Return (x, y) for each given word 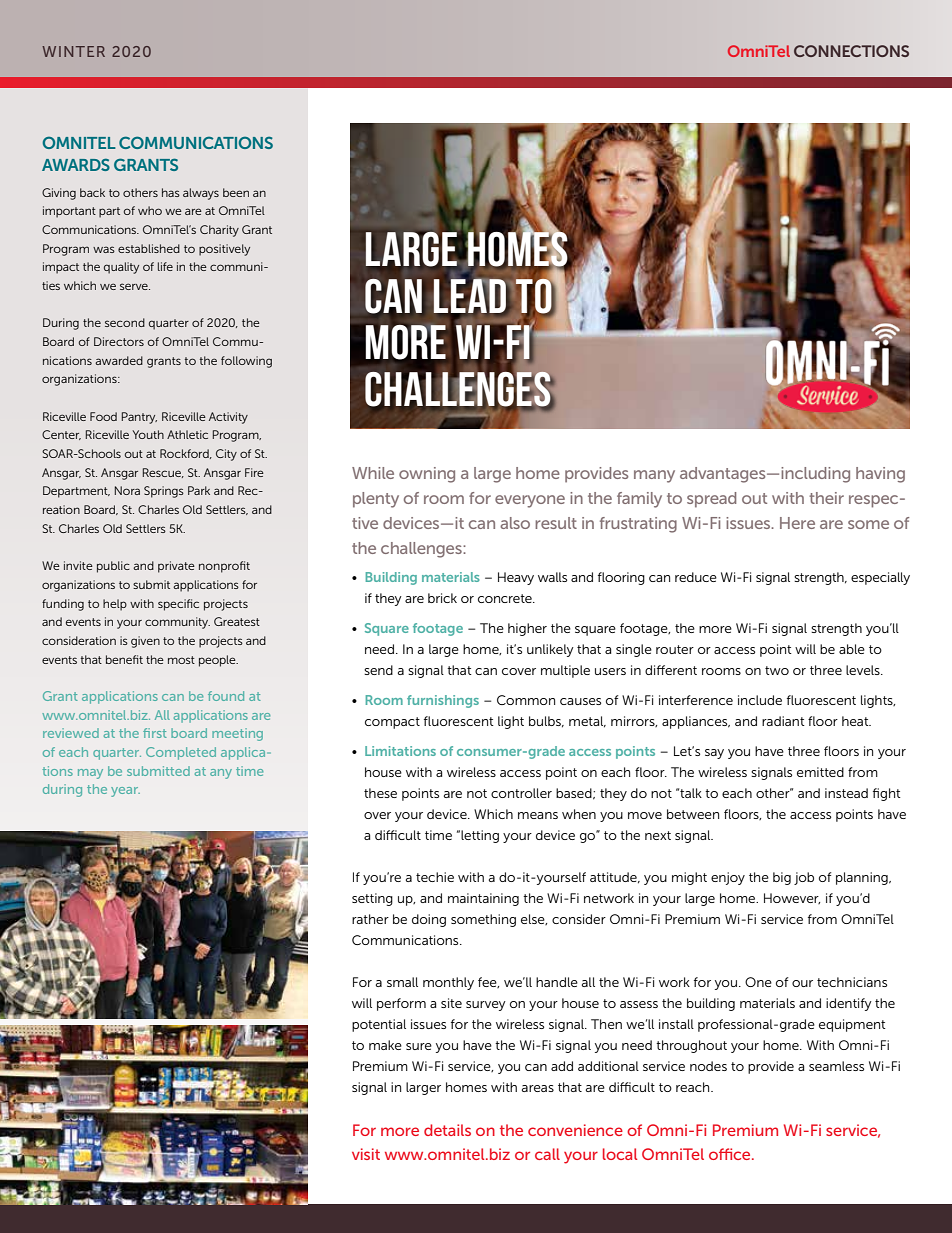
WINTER (73, 51)
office (731, 1154)
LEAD (469, 296)
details (447, 1130)
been (236, 192)
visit (366, 1154)
